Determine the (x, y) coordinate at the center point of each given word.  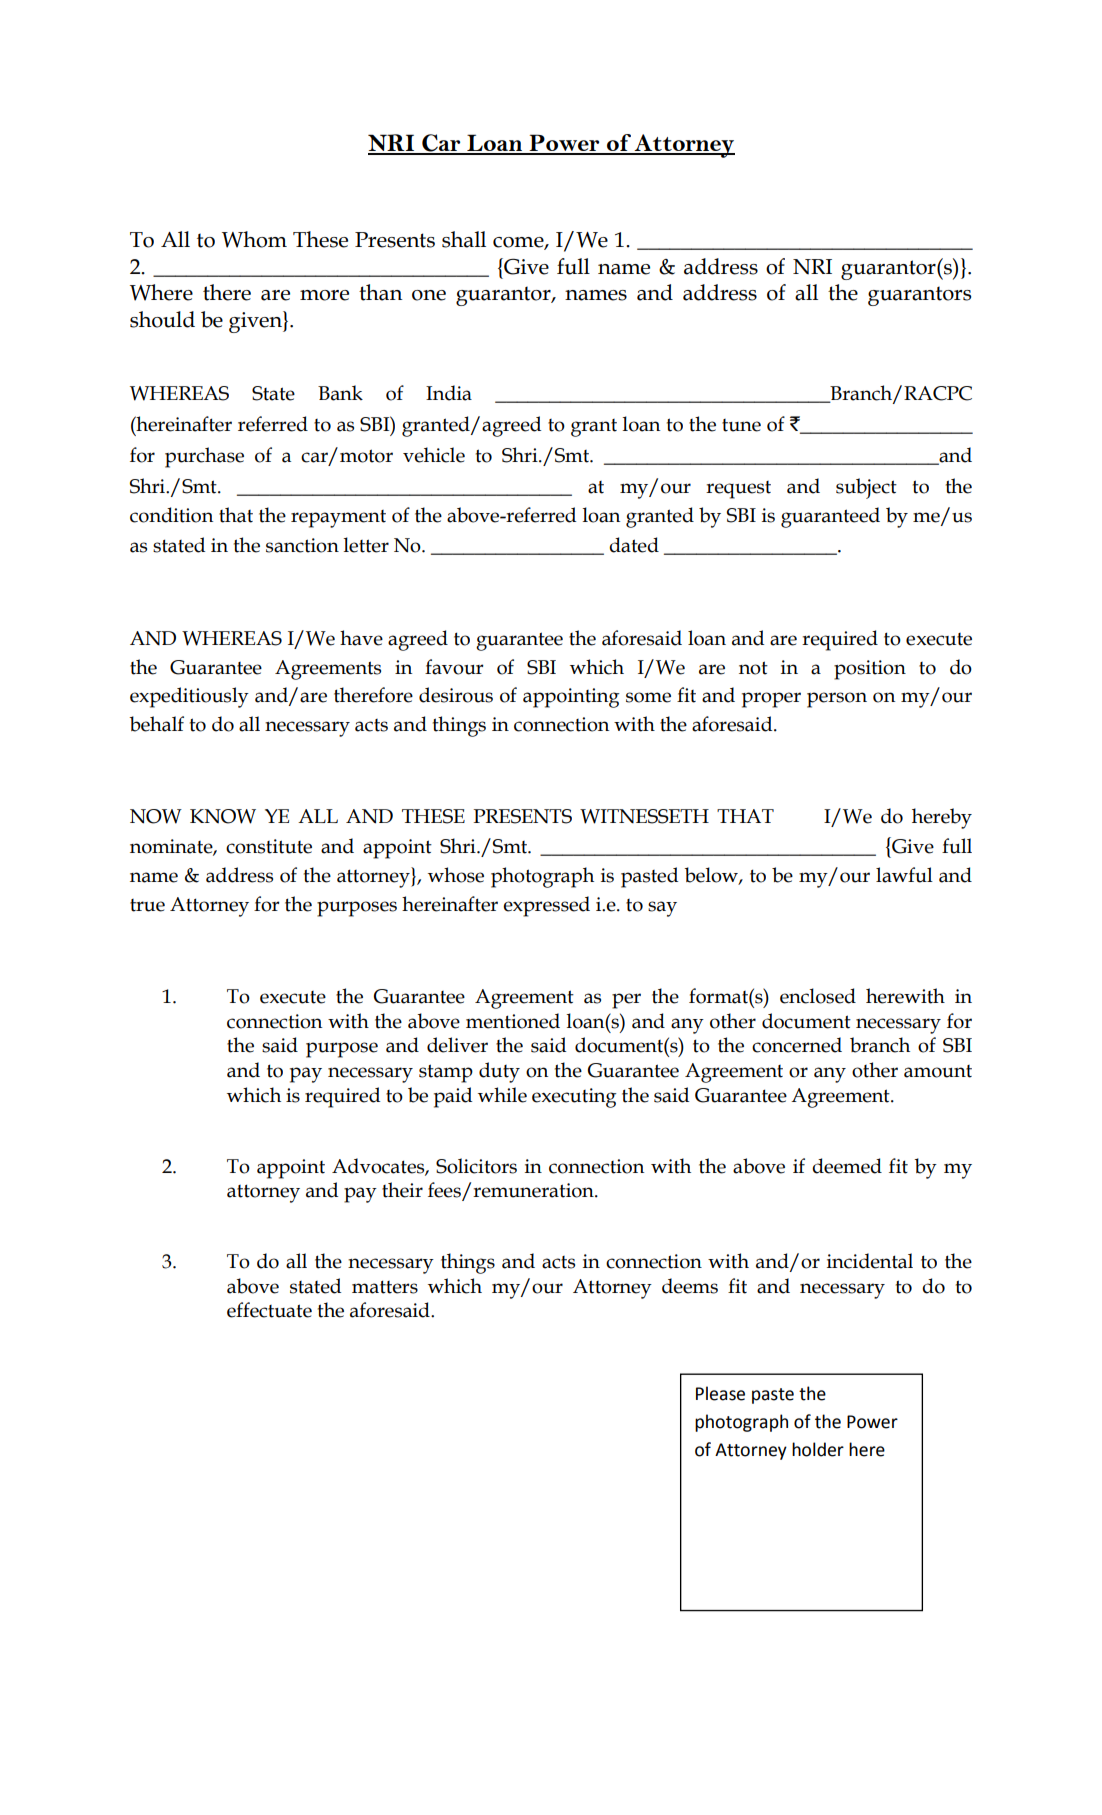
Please (720, 1393)
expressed (546, 906)
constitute (269, 846)
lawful (904, 875)
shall (464, 239)
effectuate (269, 1310)
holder (818, 1449)
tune (741, 425)
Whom (254, 239)
